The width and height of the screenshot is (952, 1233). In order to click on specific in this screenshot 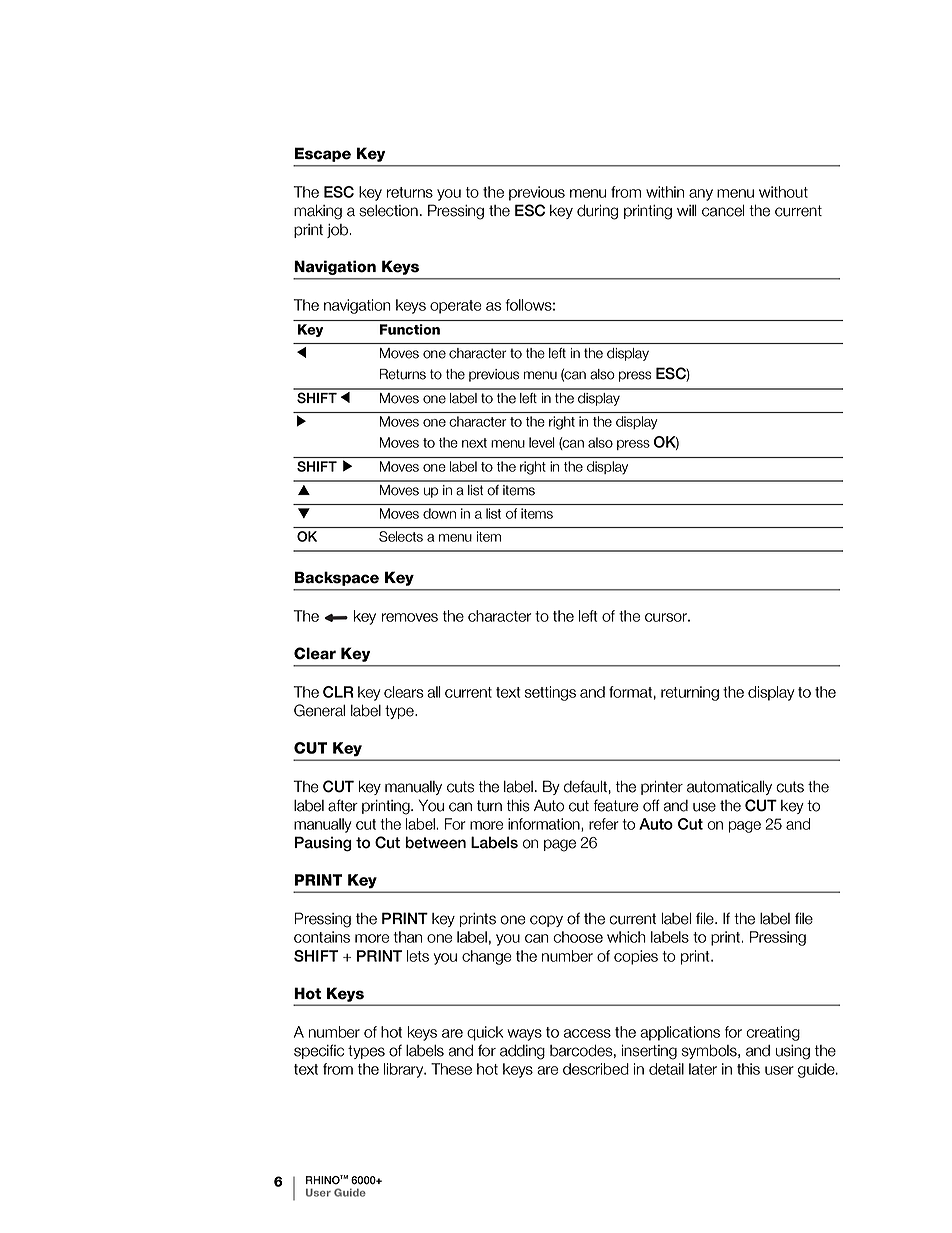, I will do `click(319, 1051)`.
